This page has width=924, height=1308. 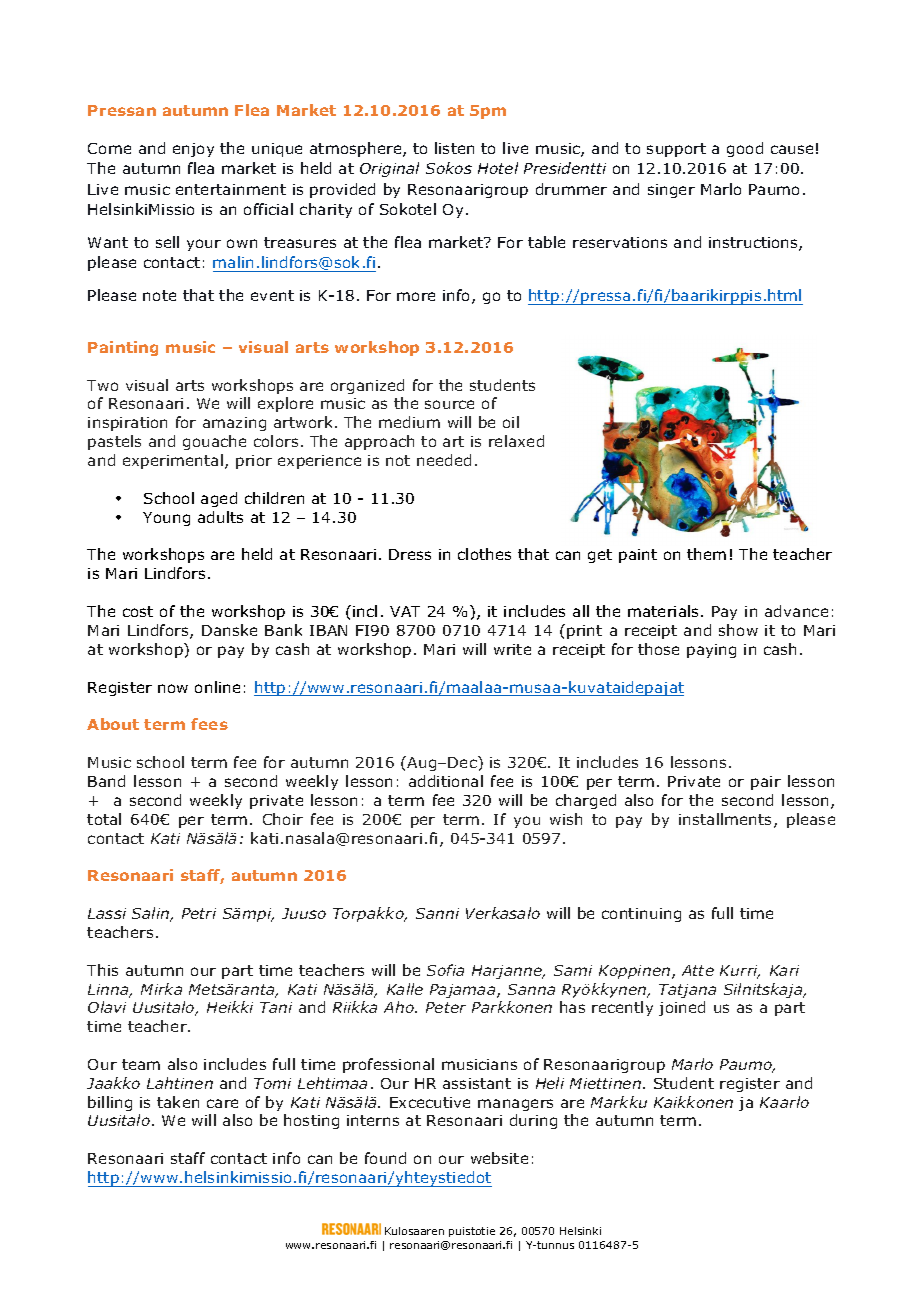 I want to click on pair, so click(x=766, y=783).
